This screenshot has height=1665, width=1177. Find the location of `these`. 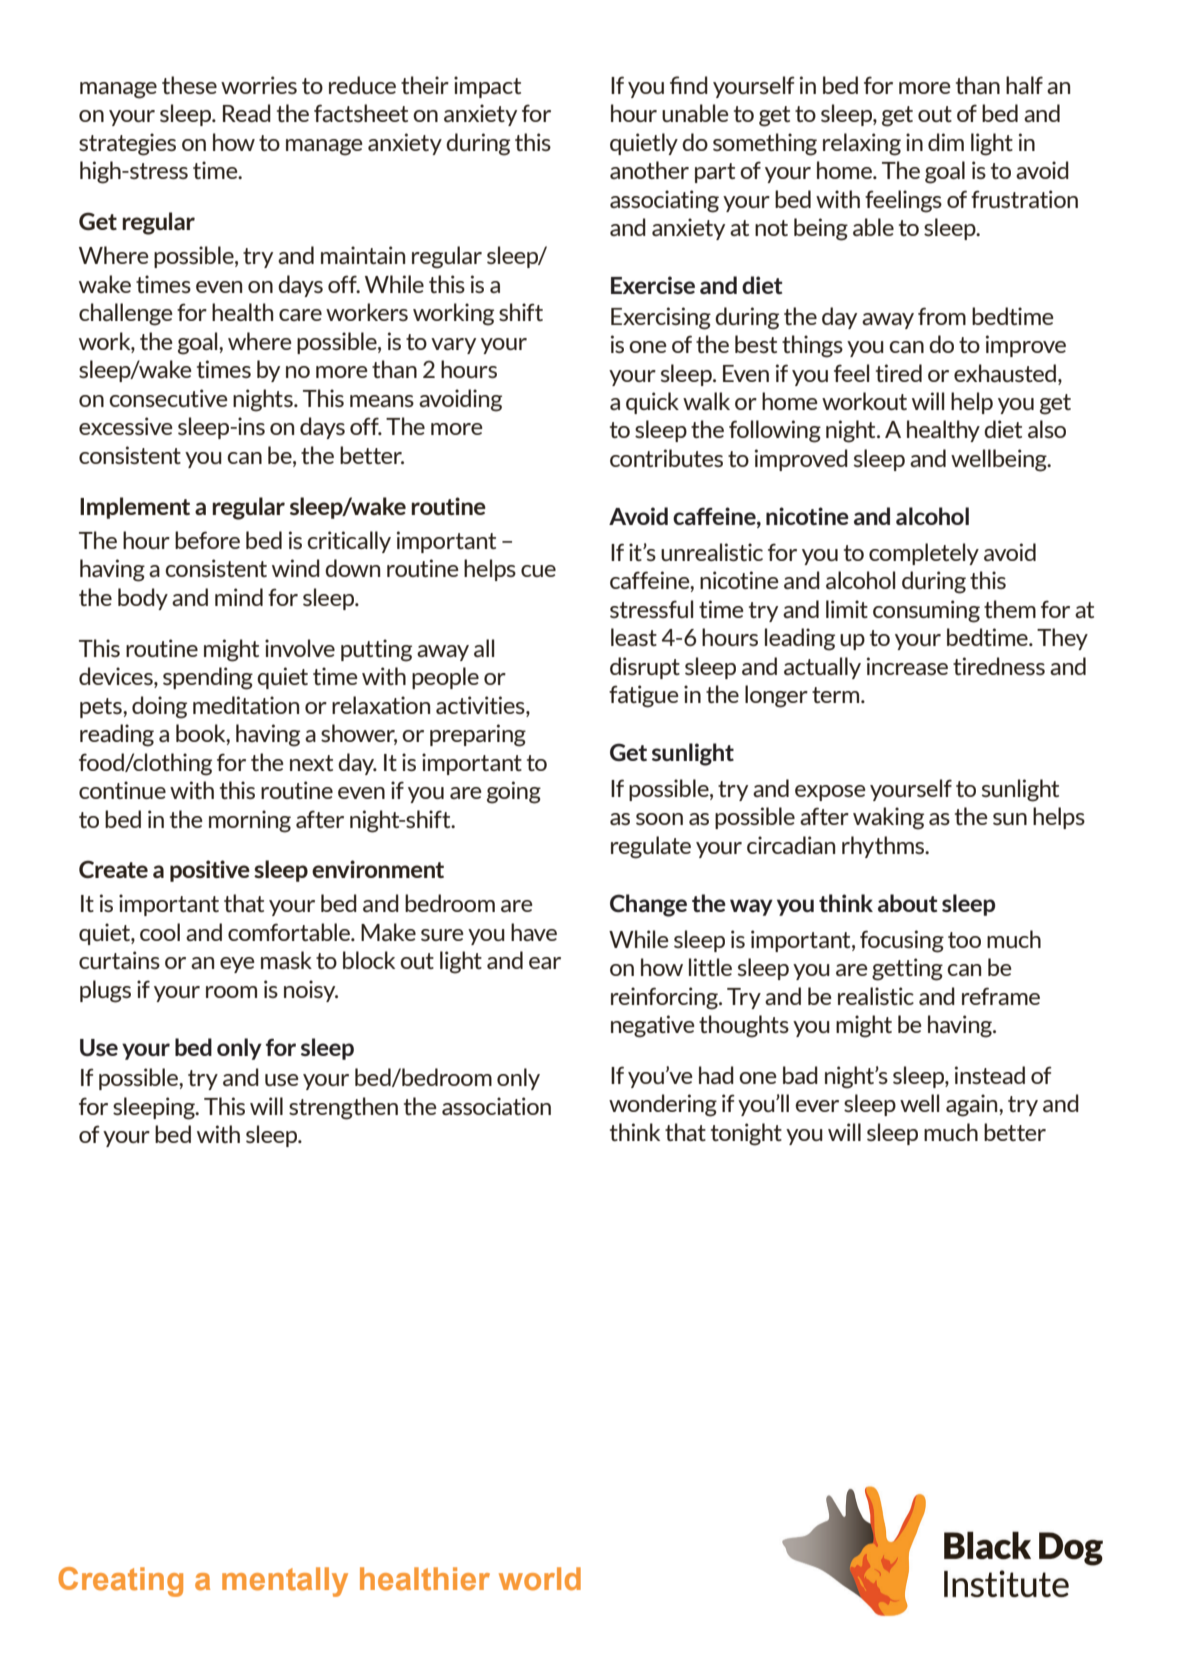

these is located at coordinates (189, 85).
